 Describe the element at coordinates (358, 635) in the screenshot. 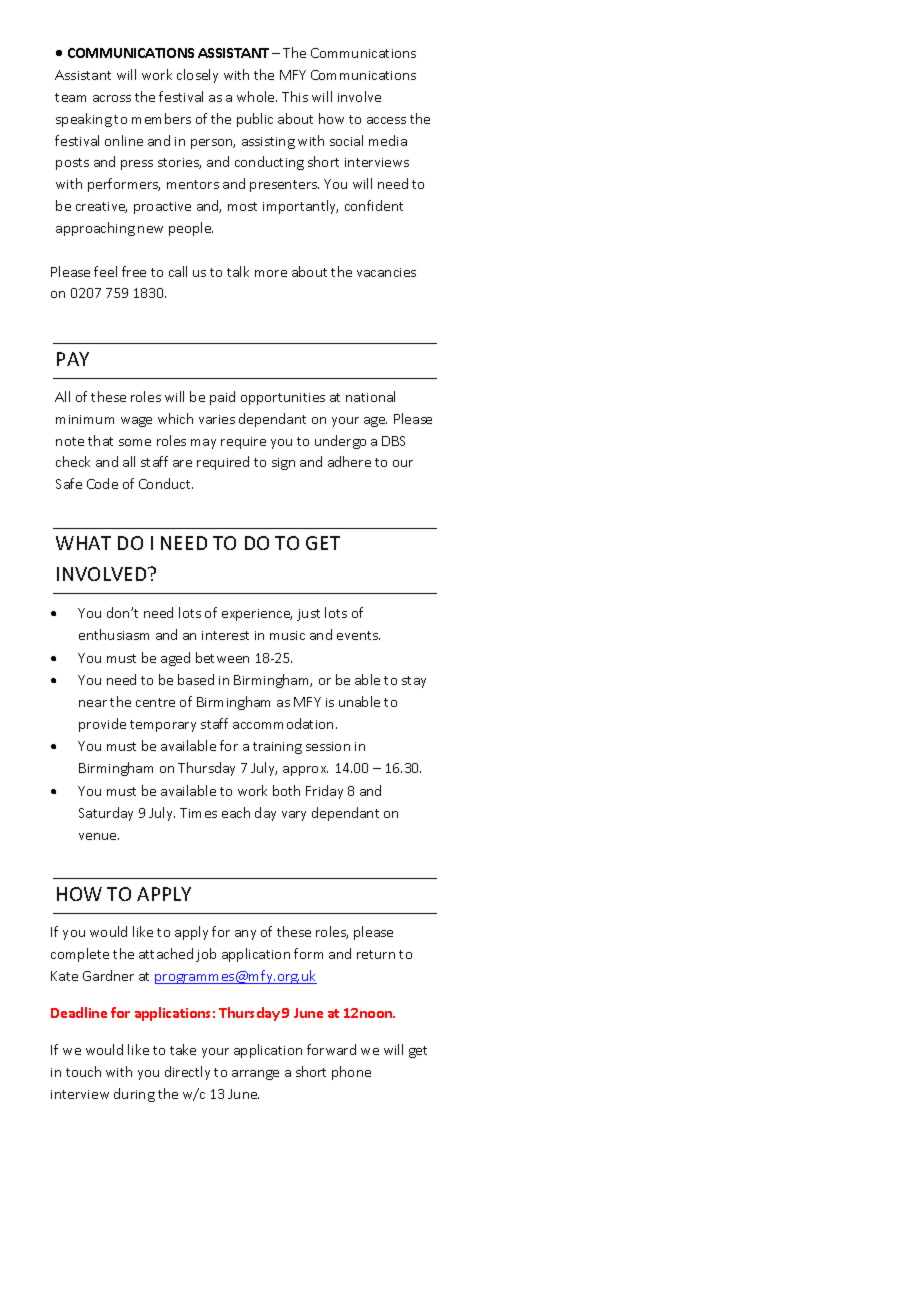

I see `events` at that location.
